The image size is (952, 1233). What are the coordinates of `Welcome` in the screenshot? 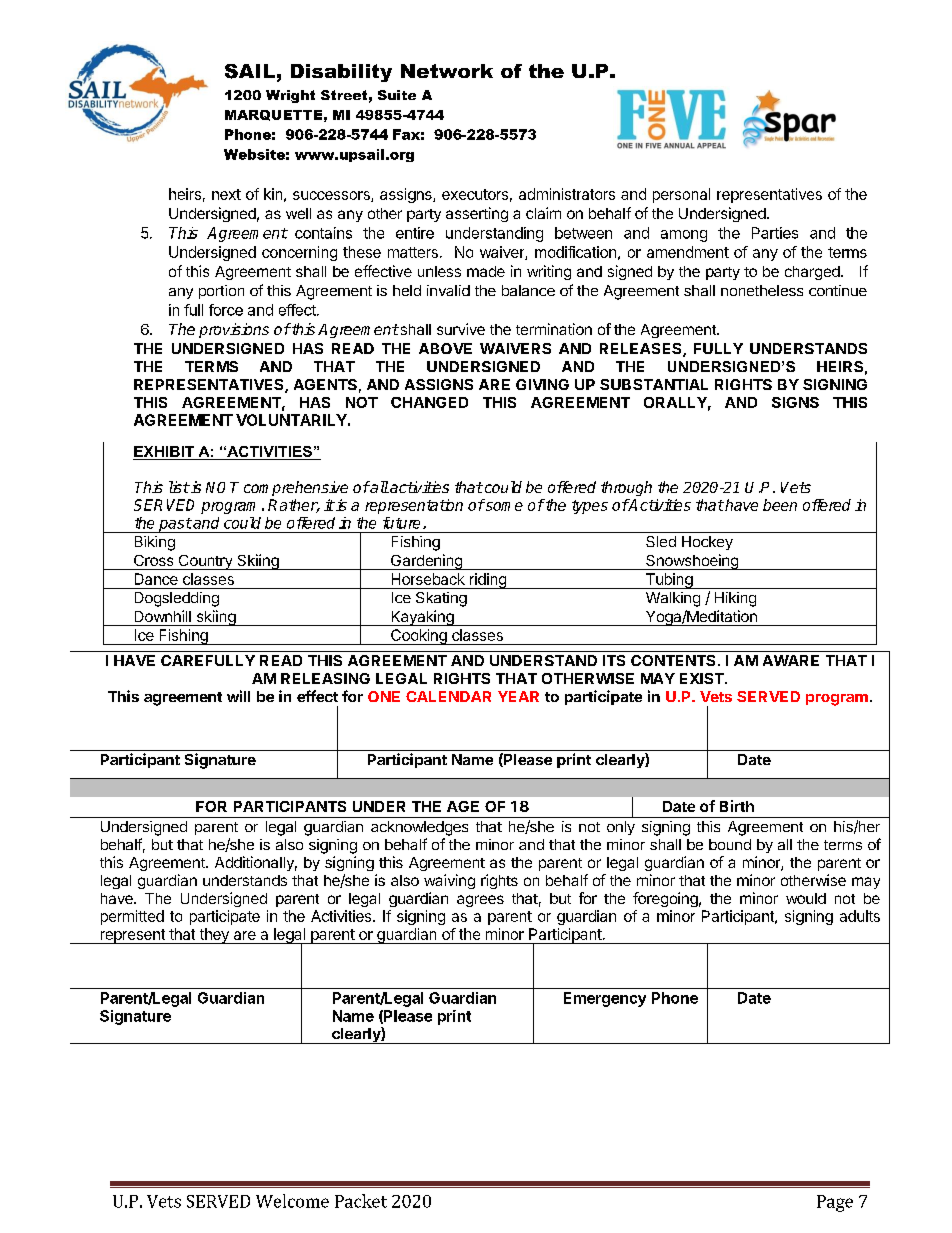 It's located at (292, 1201).
